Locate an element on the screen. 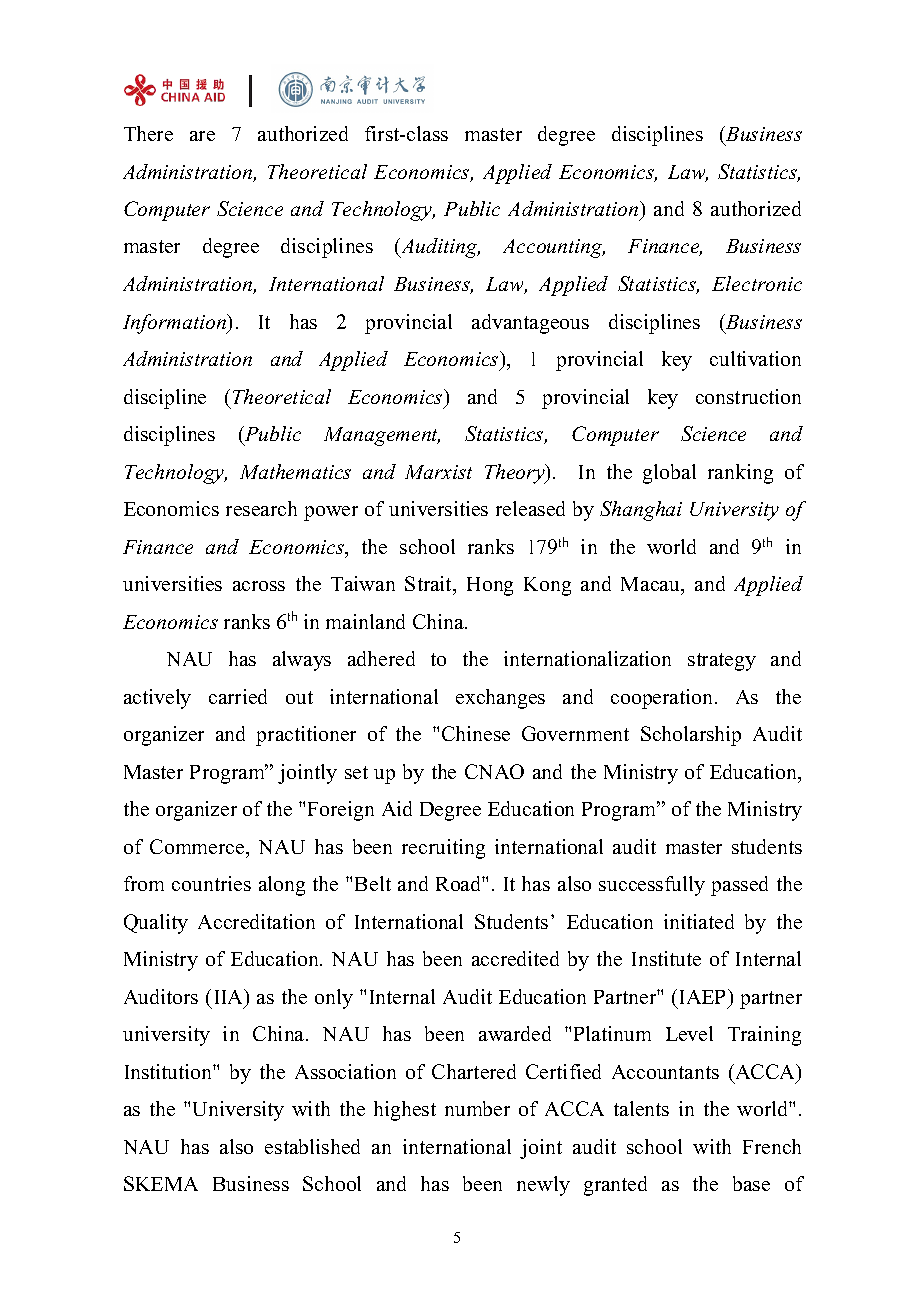 The image size is (924, 1308). Marxist is located at coordinates (438, 472).
